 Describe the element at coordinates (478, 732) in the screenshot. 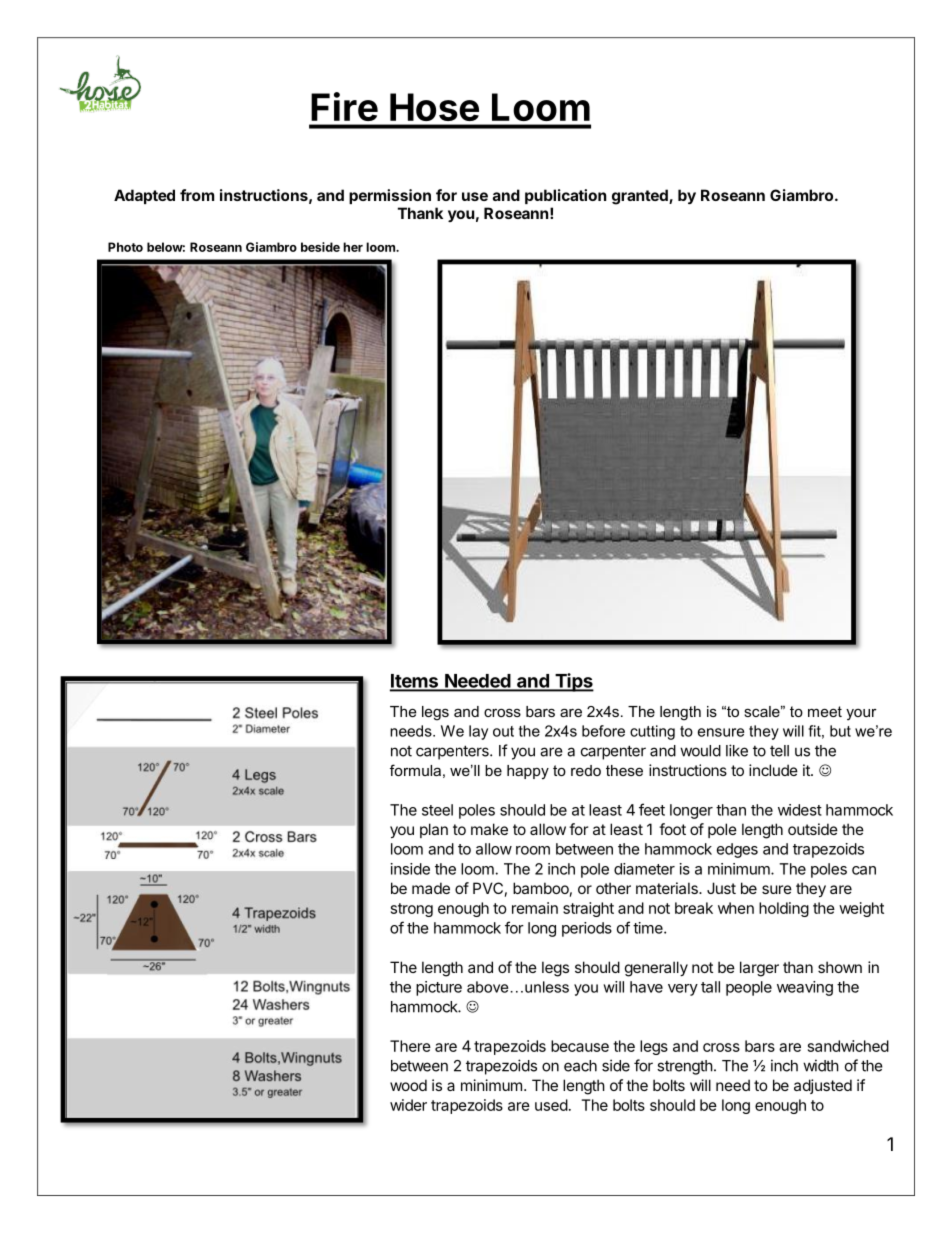

I see `lay` at that location.
